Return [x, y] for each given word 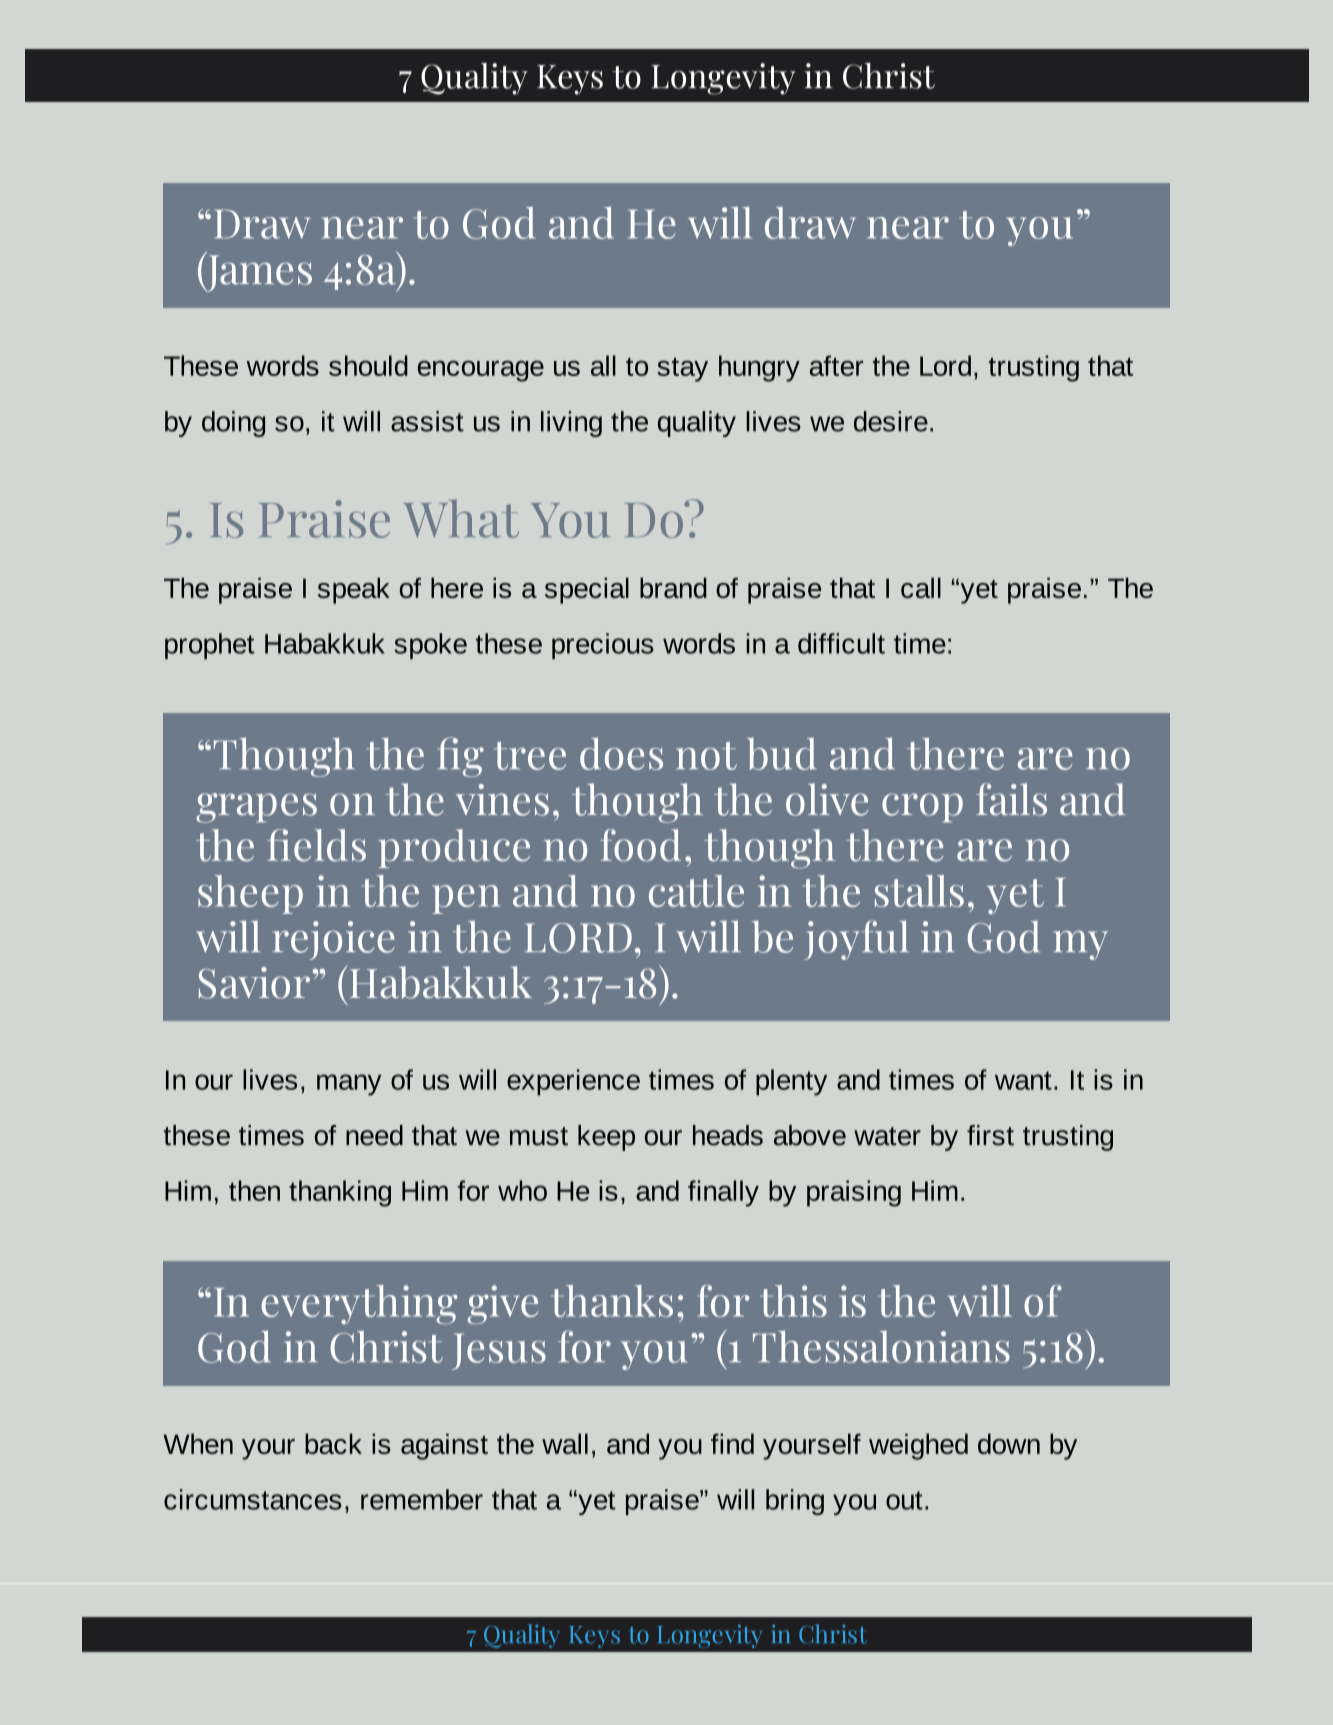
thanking [340, 1193]
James [258, 272]
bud [782, 753]
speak [354, 590]
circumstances [252, 1499]
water [887, 1136]
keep [606, 1138]
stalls [919, 891]
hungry [759, 368]
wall [565, 1443]
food [641, 845]
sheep [250, 894]
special [587, 590]
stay [682, 369]
